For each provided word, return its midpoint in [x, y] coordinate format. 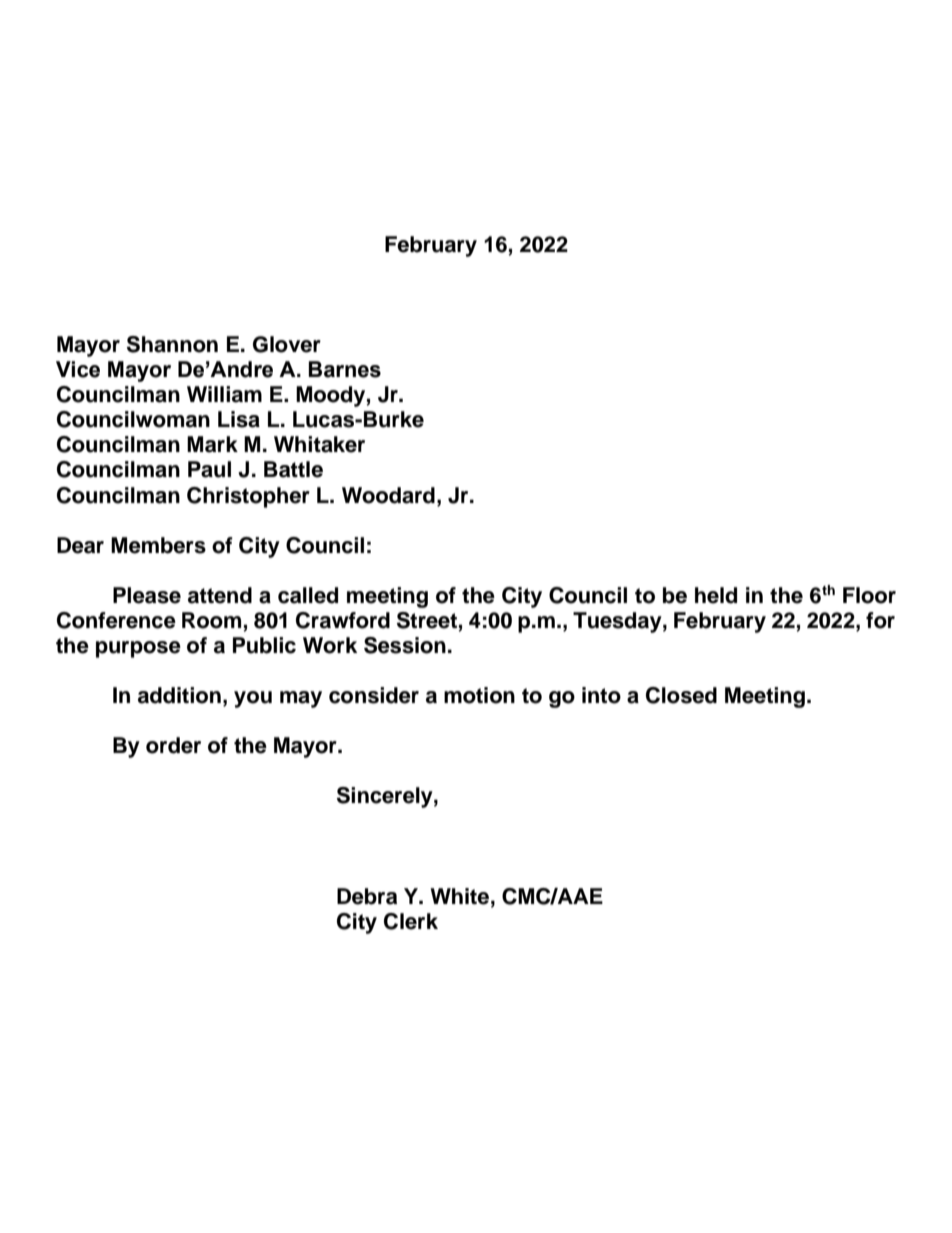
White [461, 896]
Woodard [388, 495]
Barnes [344, 369]
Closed [681, 695]
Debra [367, 896]
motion [479, 695]
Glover [287, 344]
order [173, 745]
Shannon [172, 344]
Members [158, 545]
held [716, 595]
